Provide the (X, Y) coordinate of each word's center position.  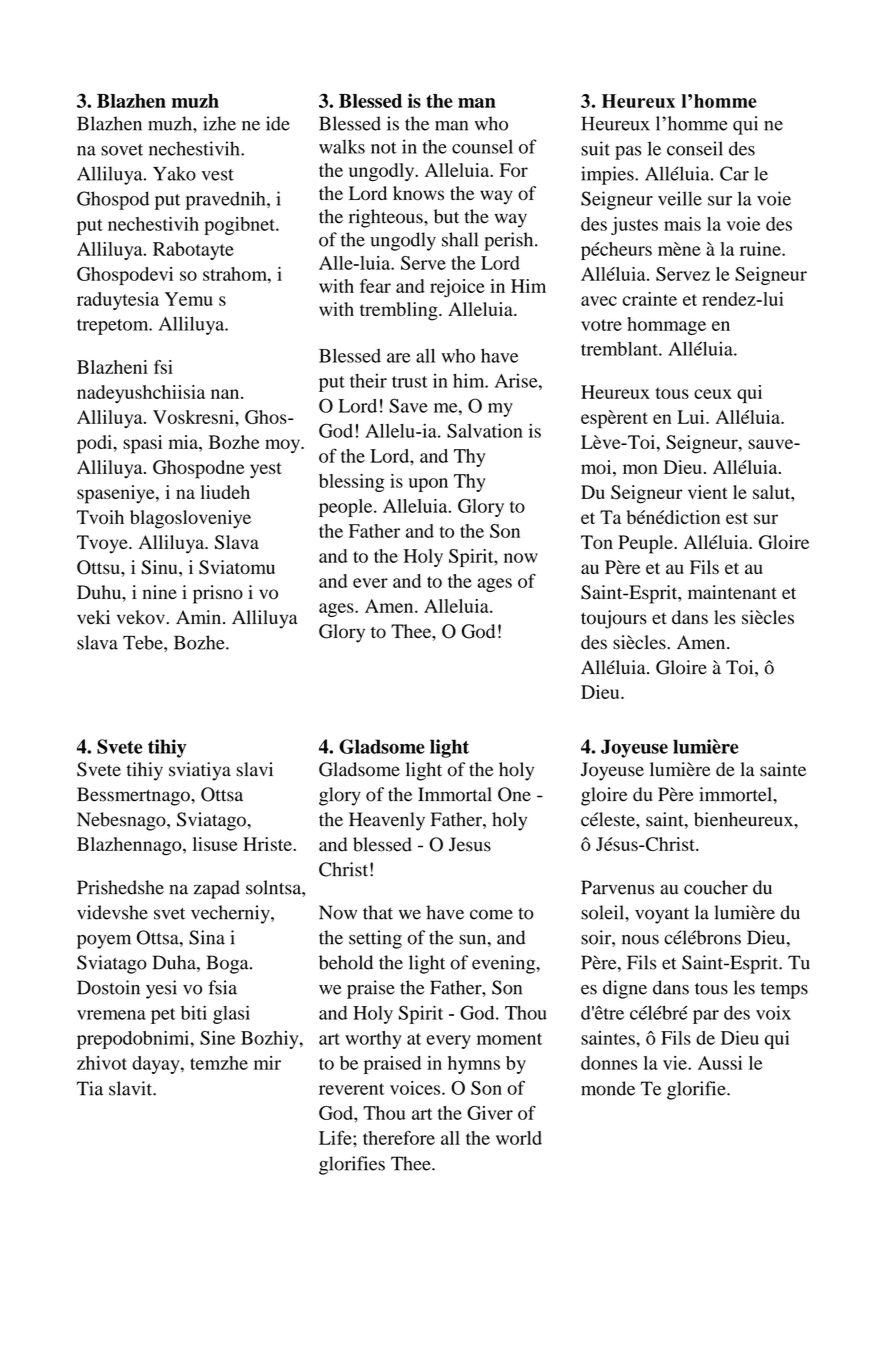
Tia (90, 1088)
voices (416, 1088)
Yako (174, 173)
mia (184, 442)
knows (418, 193)
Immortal (455, 794)
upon (428, 485)
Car (734, 173)
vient (708, 492)
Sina (207, 937)
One (514, 794)
